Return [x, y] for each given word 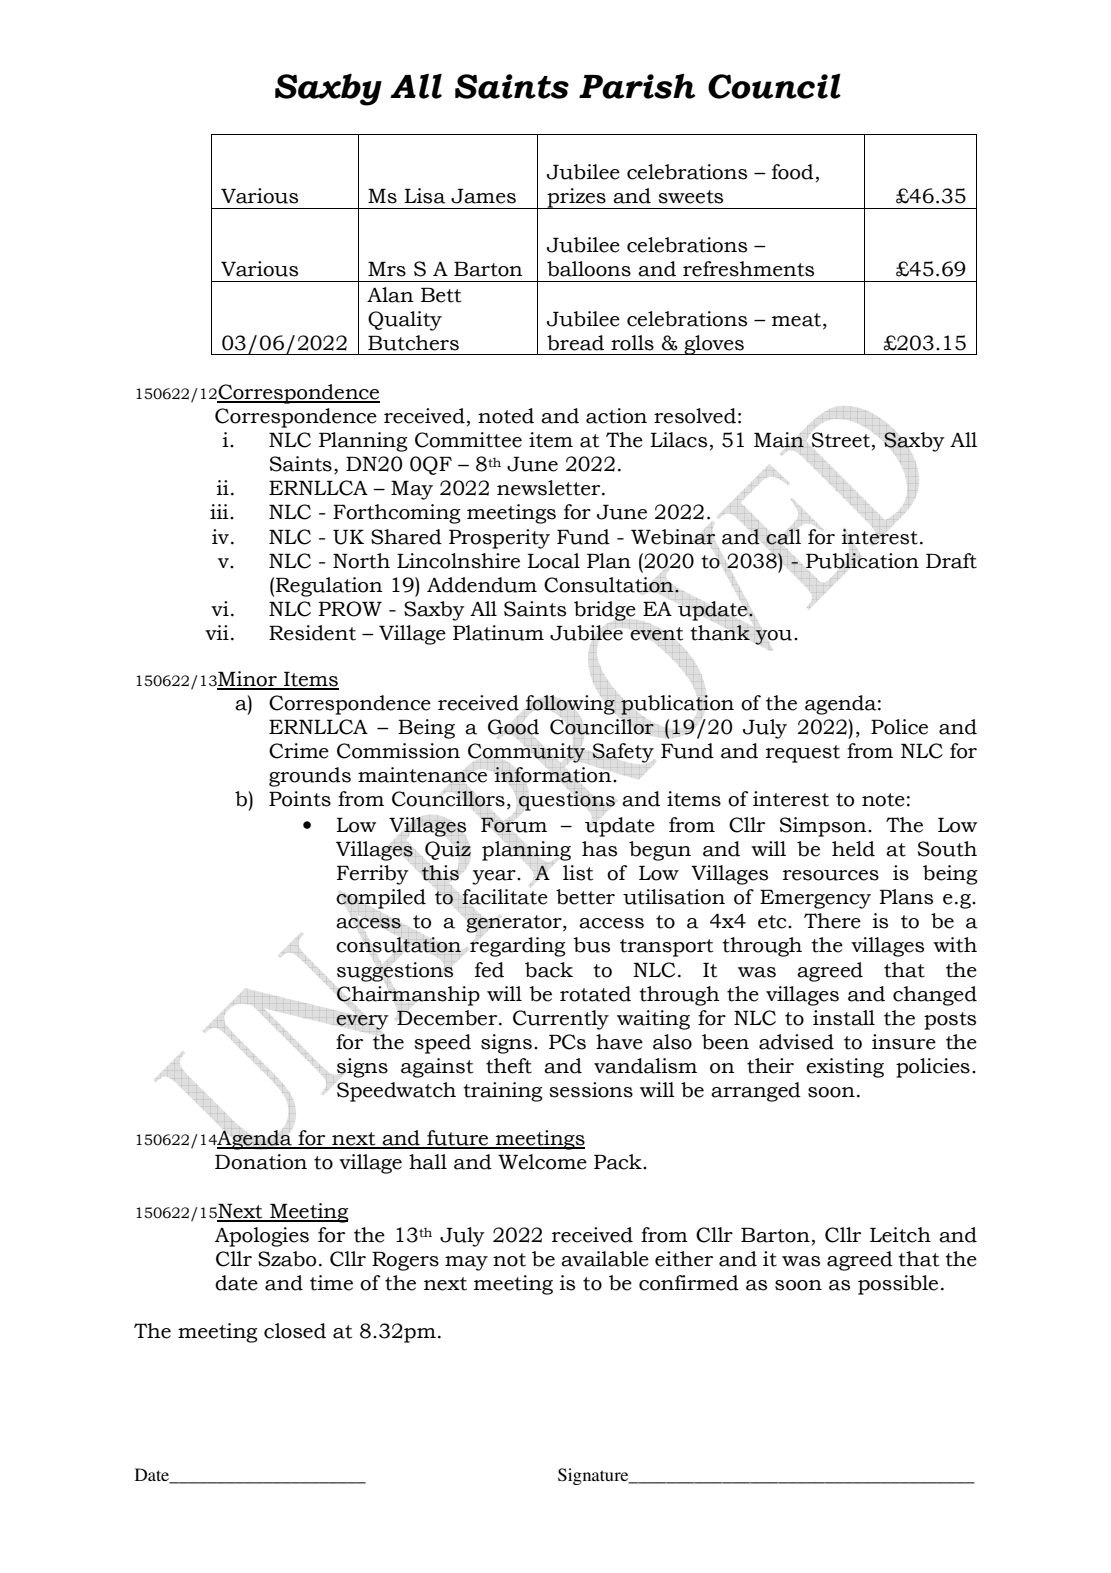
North [361, 561]
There [832, 921]
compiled [381, 899]
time [331, 1283]
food [793, 172]
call [783, 536]
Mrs [387, 269]
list [578, 873]
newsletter [550, 488]
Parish [637, 86]
